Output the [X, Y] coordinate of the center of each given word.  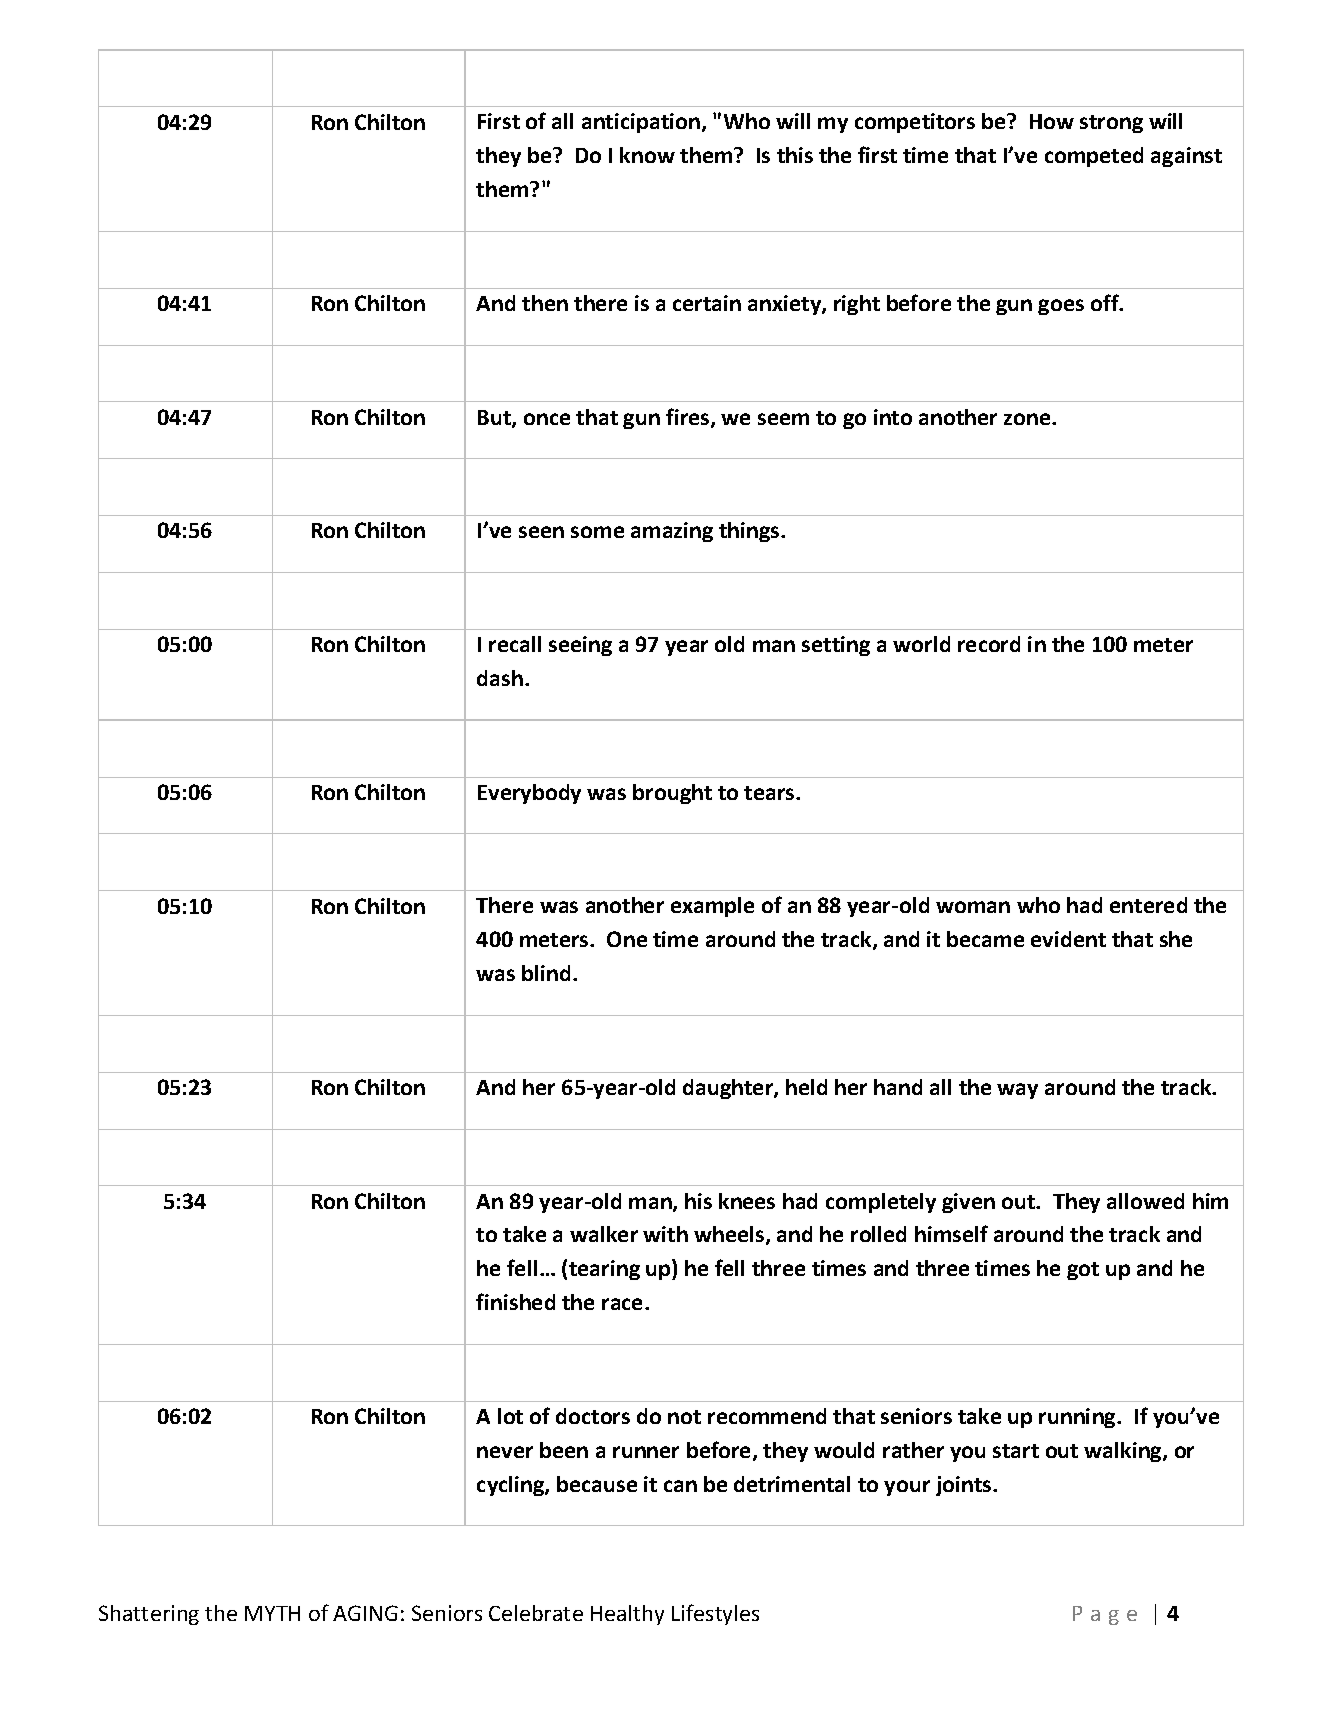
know [647, 155]
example [712, 907]
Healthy [627, 1615]
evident [1068, 939]
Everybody [529, 794]
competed [1094, 157]
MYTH [272, 1613]
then [545, 303]
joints [965, 1486]
